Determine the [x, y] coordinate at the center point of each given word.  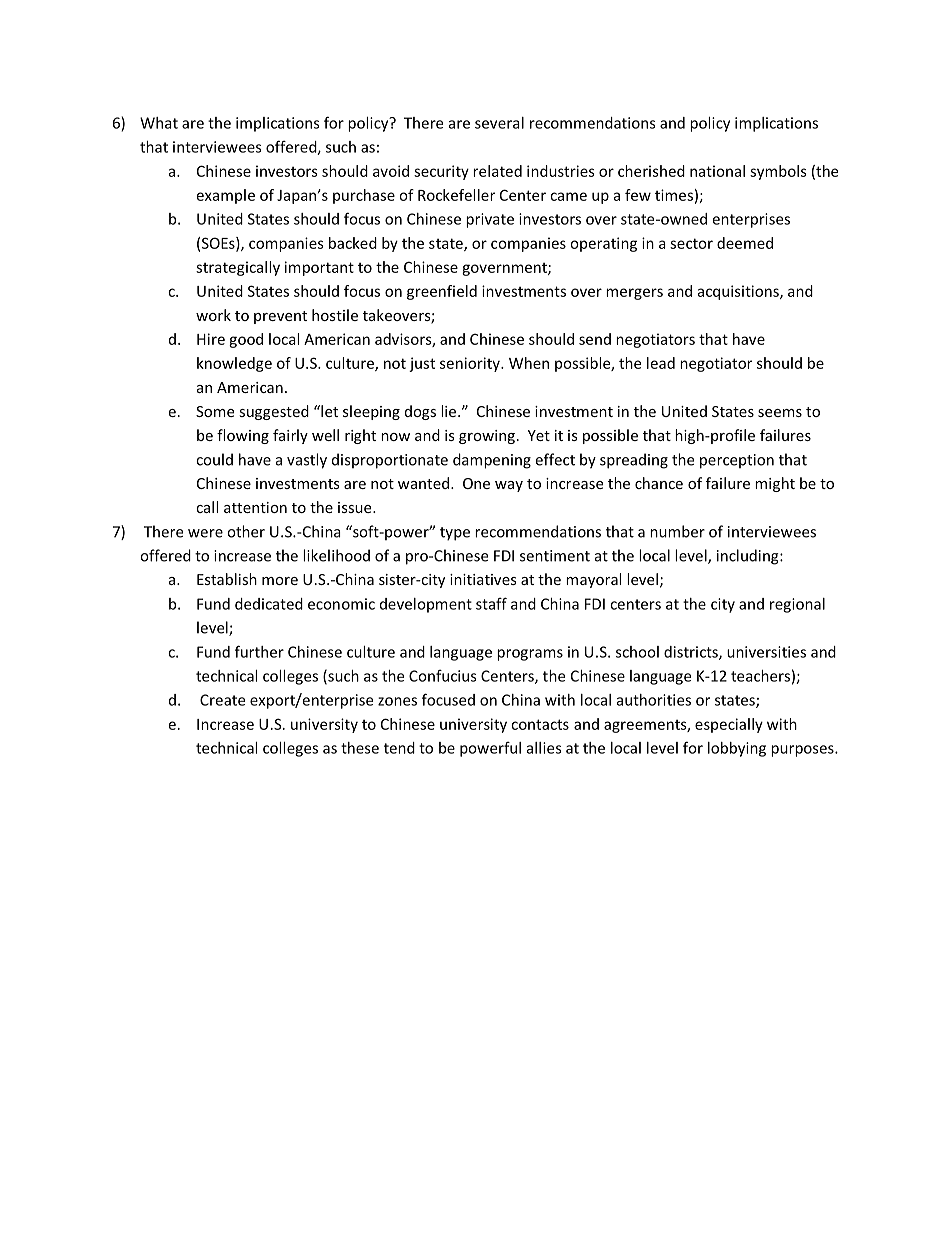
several [499, 123]
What [159, 123]
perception [737, 461]
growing [487, 437]
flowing [243, 436]
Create [222, 700]
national [717, 171]
